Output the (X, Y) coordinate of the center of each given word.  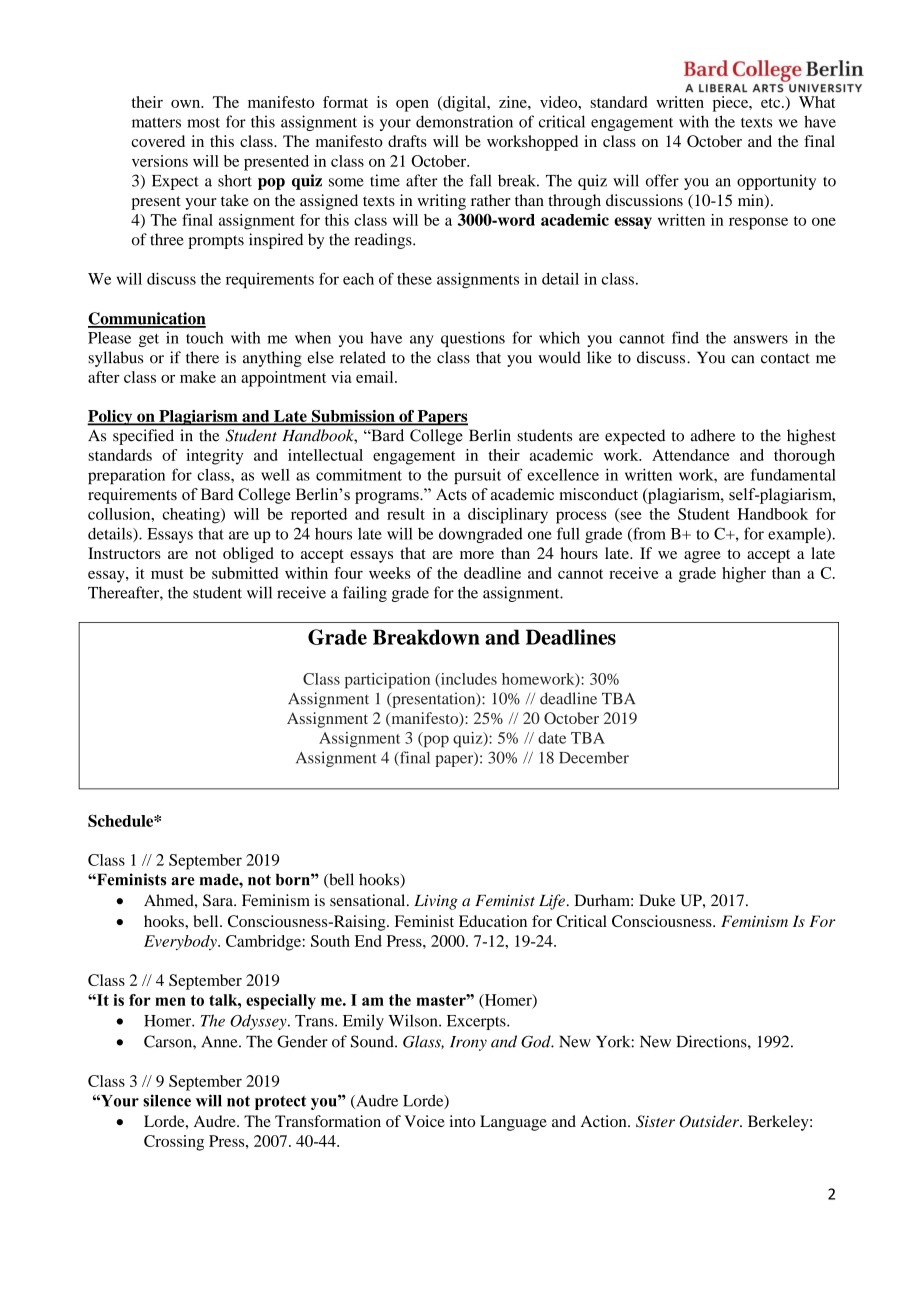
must (167, 574)
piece (732, 104)
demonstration (464, 121)
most (203, 122)
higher (744, 575)
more (477, 555)
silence (167, 1100)
